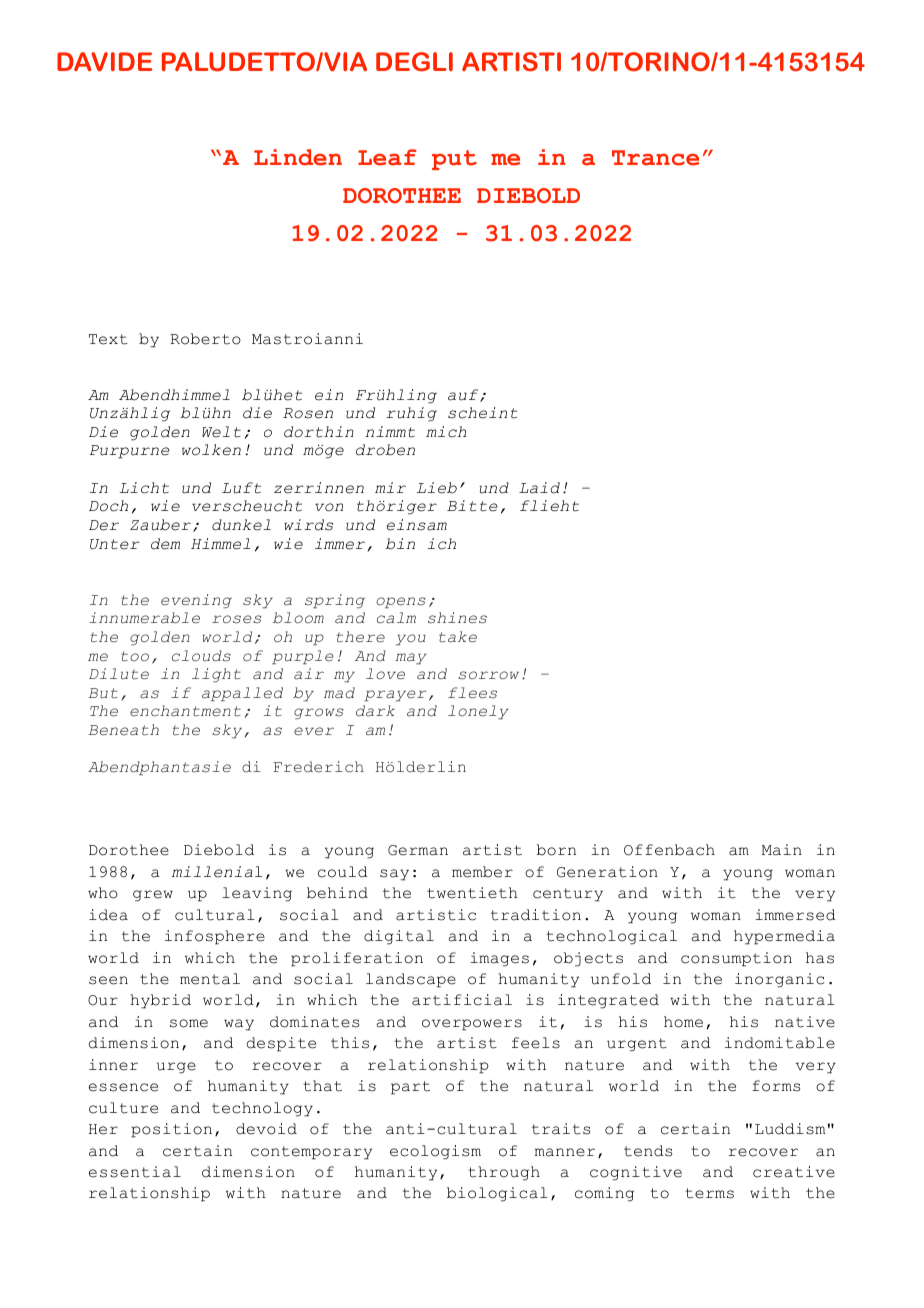 This screenshot has width=924, height=1308. Describe the element at coordinates (446, 432) in the screenshot. I see `mich` at that location.
